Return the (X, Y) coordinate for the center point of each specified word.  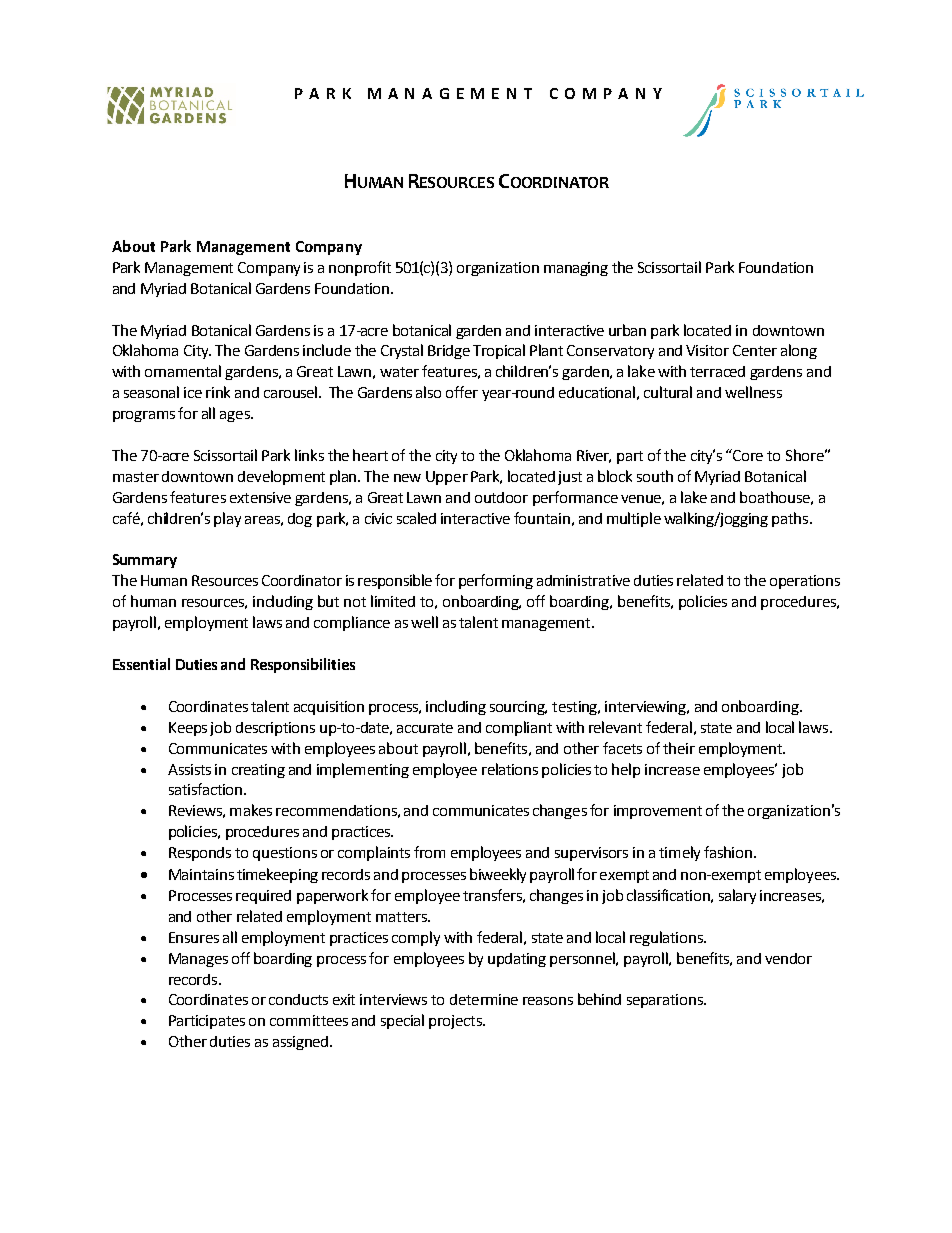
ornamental (183, 371)
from (429, 852)
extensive (260, 497)
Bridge (449, 352)
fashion (728, 852)
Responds (200, 854)
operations (805, 582)
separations (666, 1001)
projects (456, 1022)
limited (393, 601)
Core (748, 455)
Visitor (707, 350)
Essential (141, 664)
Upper (447, 478)
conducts (298, 999)
